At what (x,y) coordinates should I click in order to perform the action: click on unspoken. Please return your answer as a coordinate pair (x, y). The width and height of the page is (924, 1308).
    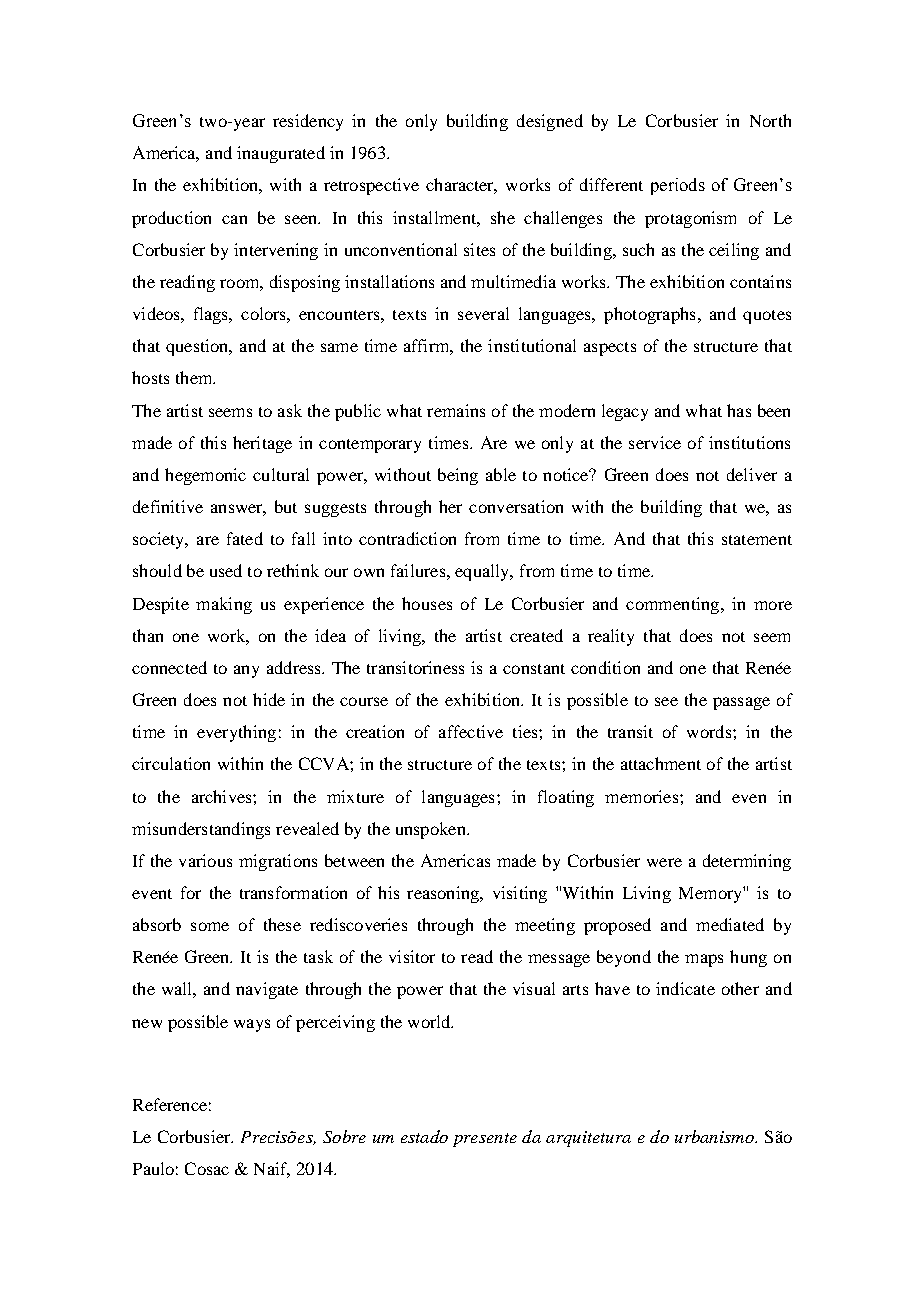
    Looking at the image, I should click on (432, 830).
